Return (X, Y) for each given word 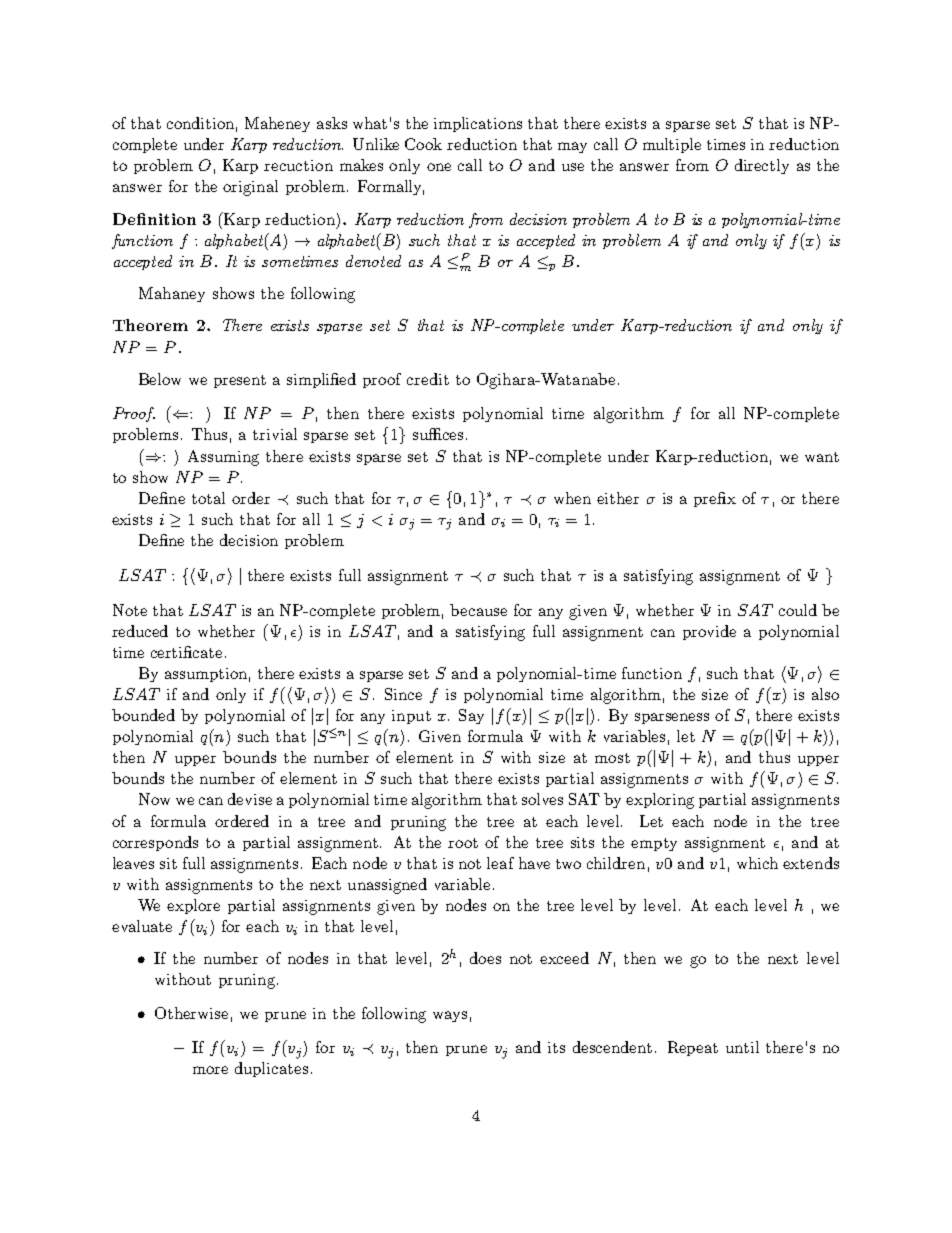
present (240, 381)
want (822, 457)
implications (478, 124)
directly (762, 166)
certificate (186, 652)
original (250, 188)
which (757, 863)
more (210, 1070)
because (478, 610)
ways (450, 1016)
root (463, 843)
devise (250, 799)
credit (428, 379)
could (798, 610)
